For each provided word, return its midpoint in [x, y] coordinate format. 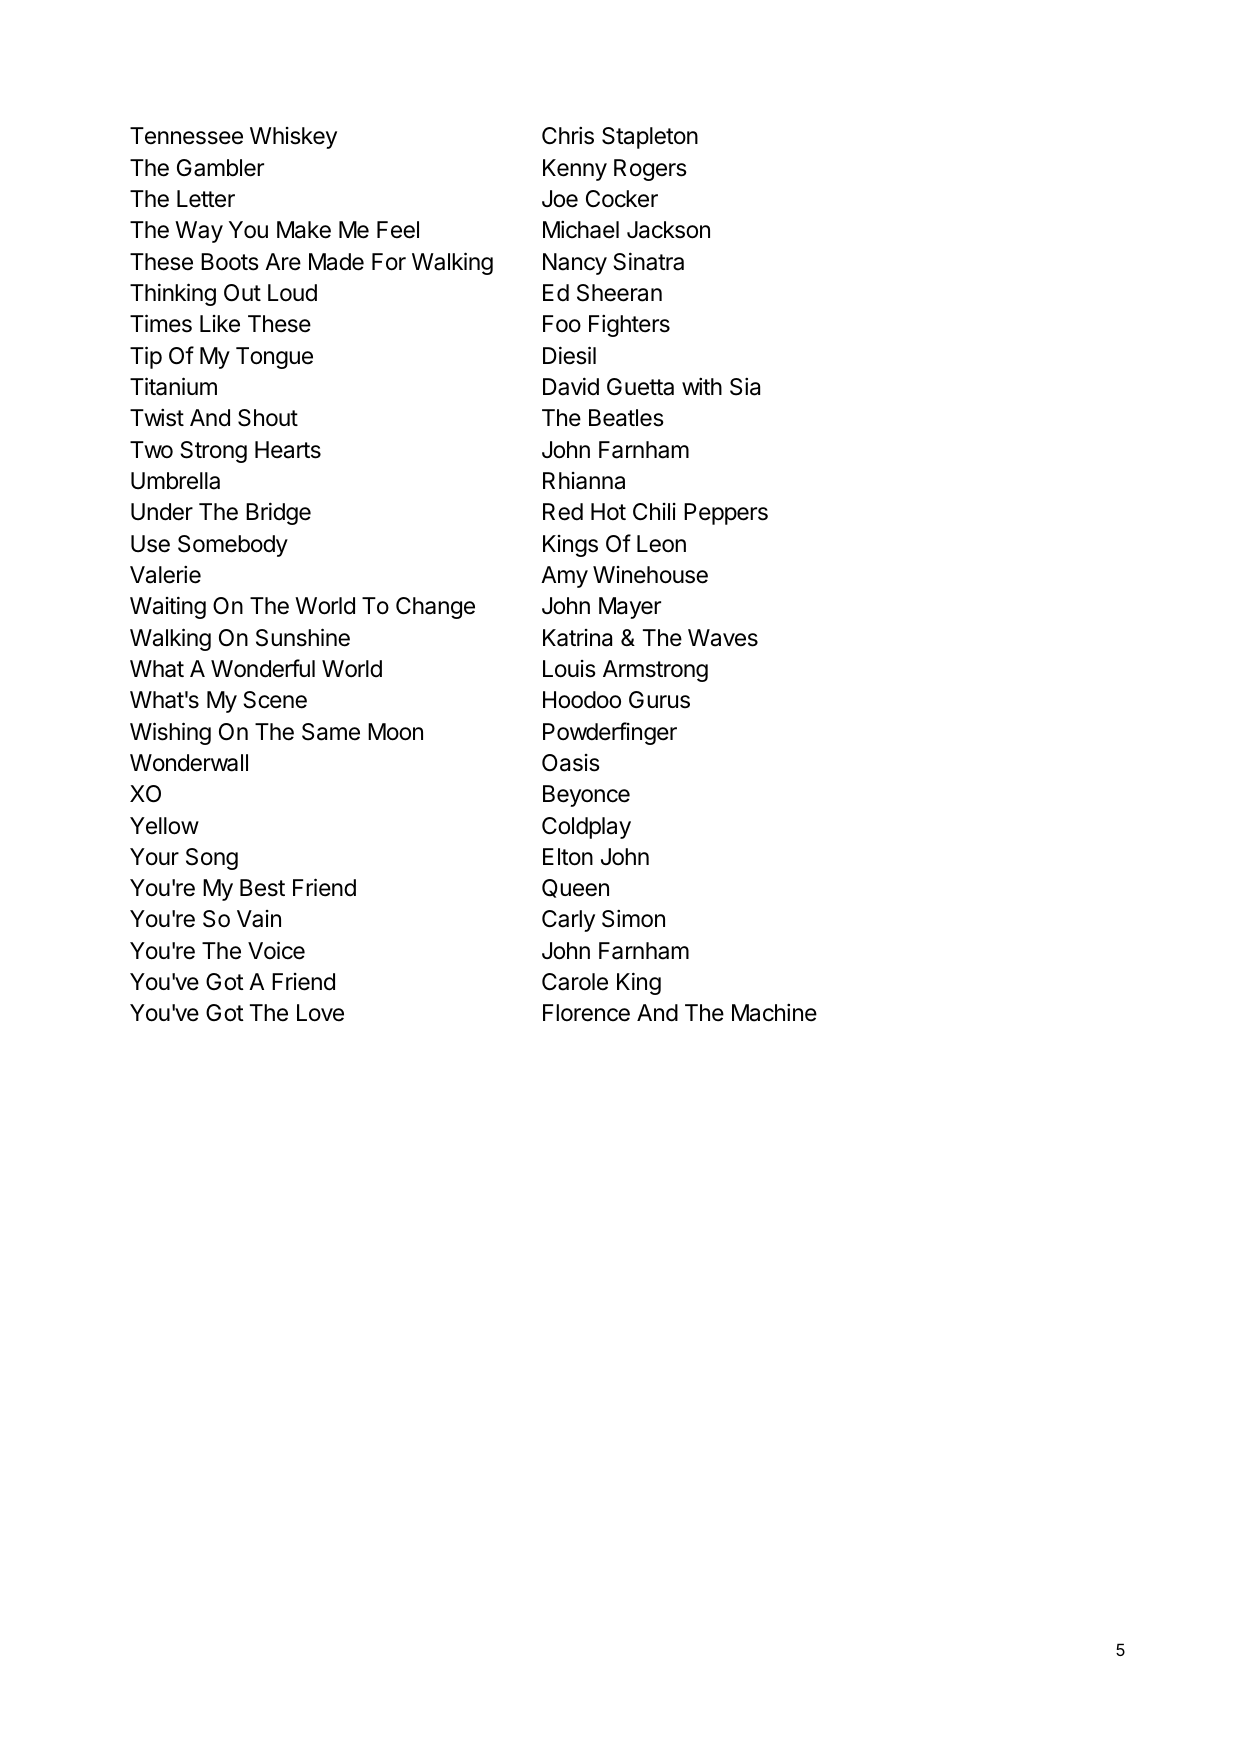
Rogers [650, 170]
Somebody [233, 546]
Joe [560, 199]
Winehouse [650, 575]
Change [435, 608]
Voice [276, 950]
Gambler [220, 168]
